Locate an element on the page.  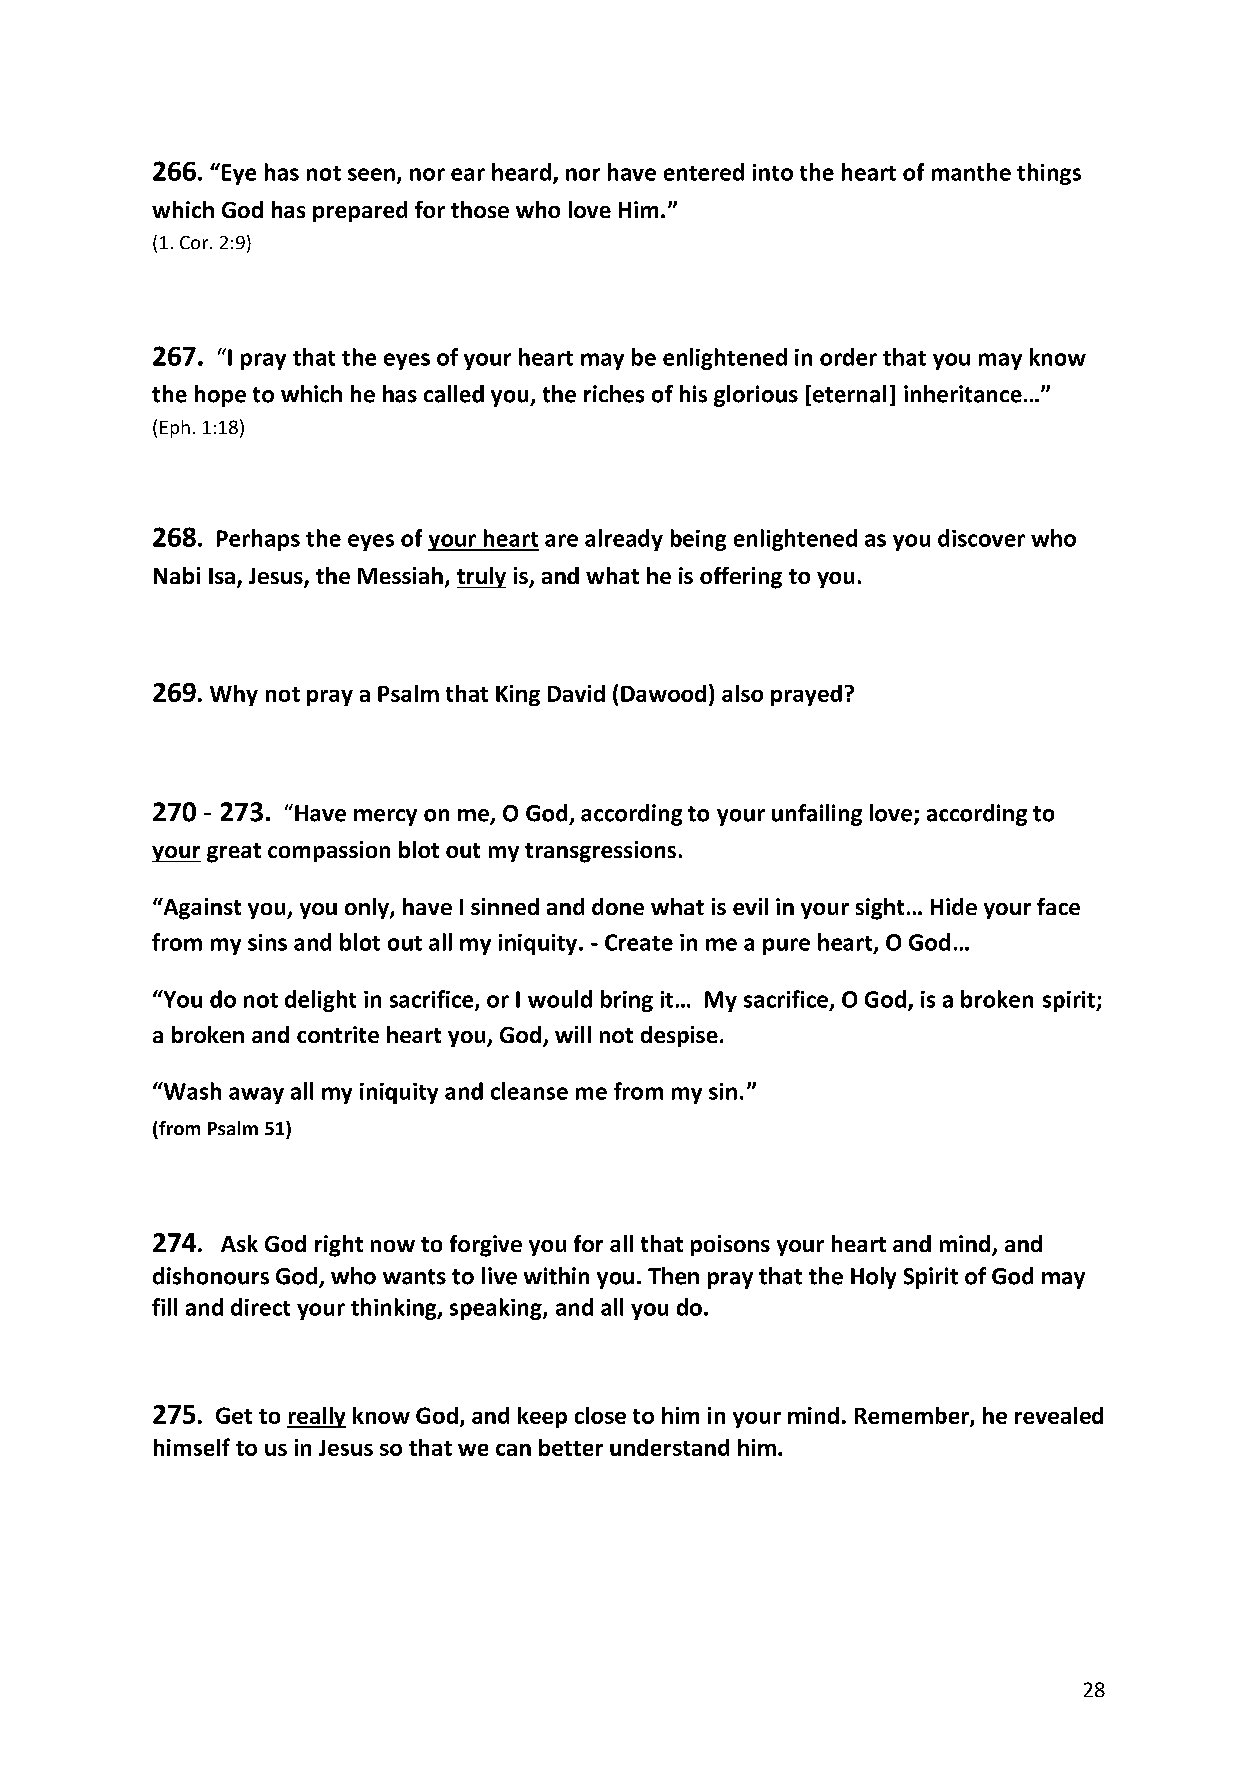
Perhaps is located at coordinates (258, 540).
